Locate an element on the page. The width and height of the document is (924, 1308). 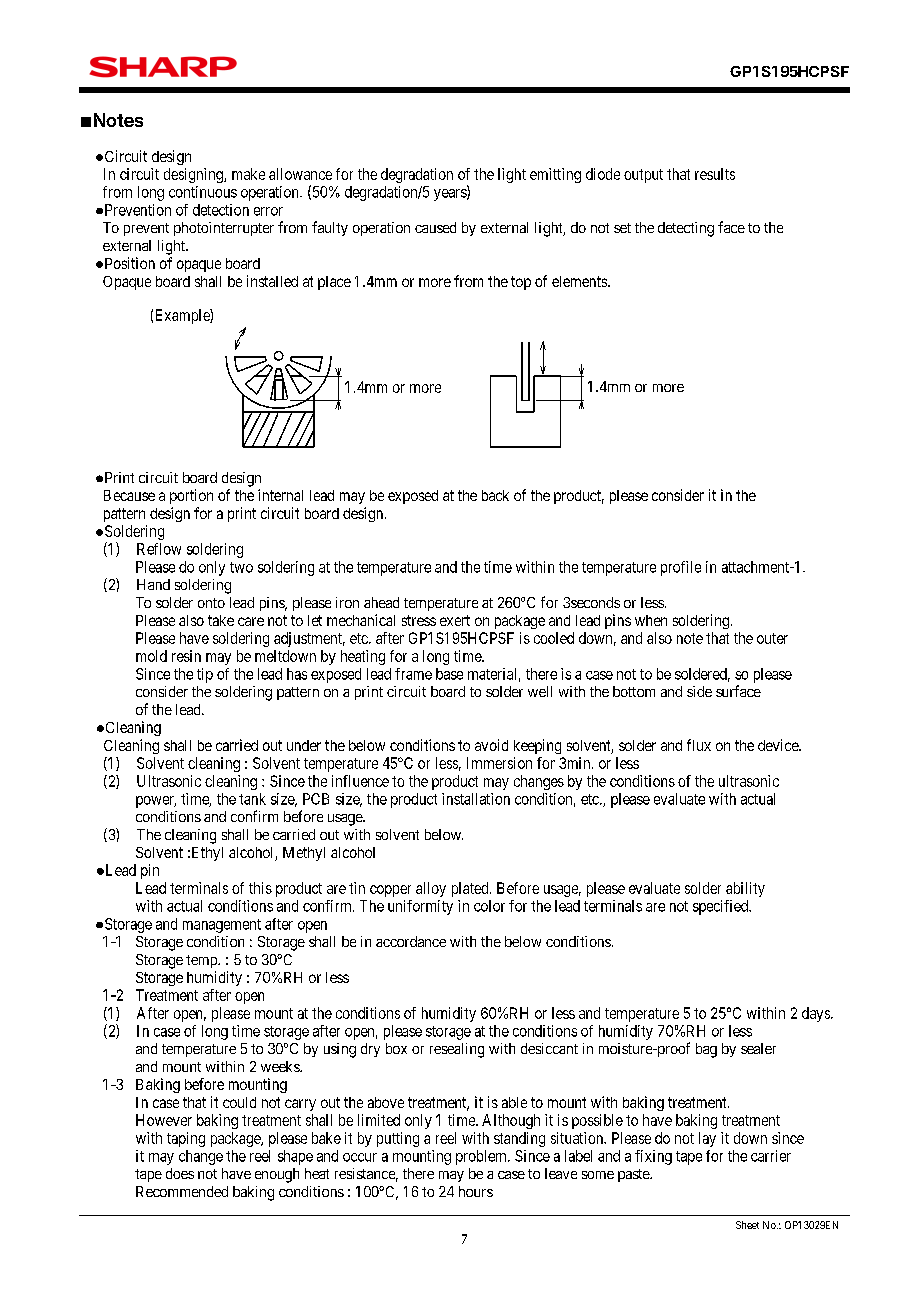
Sheet is located at coordinates (747, 1225).
